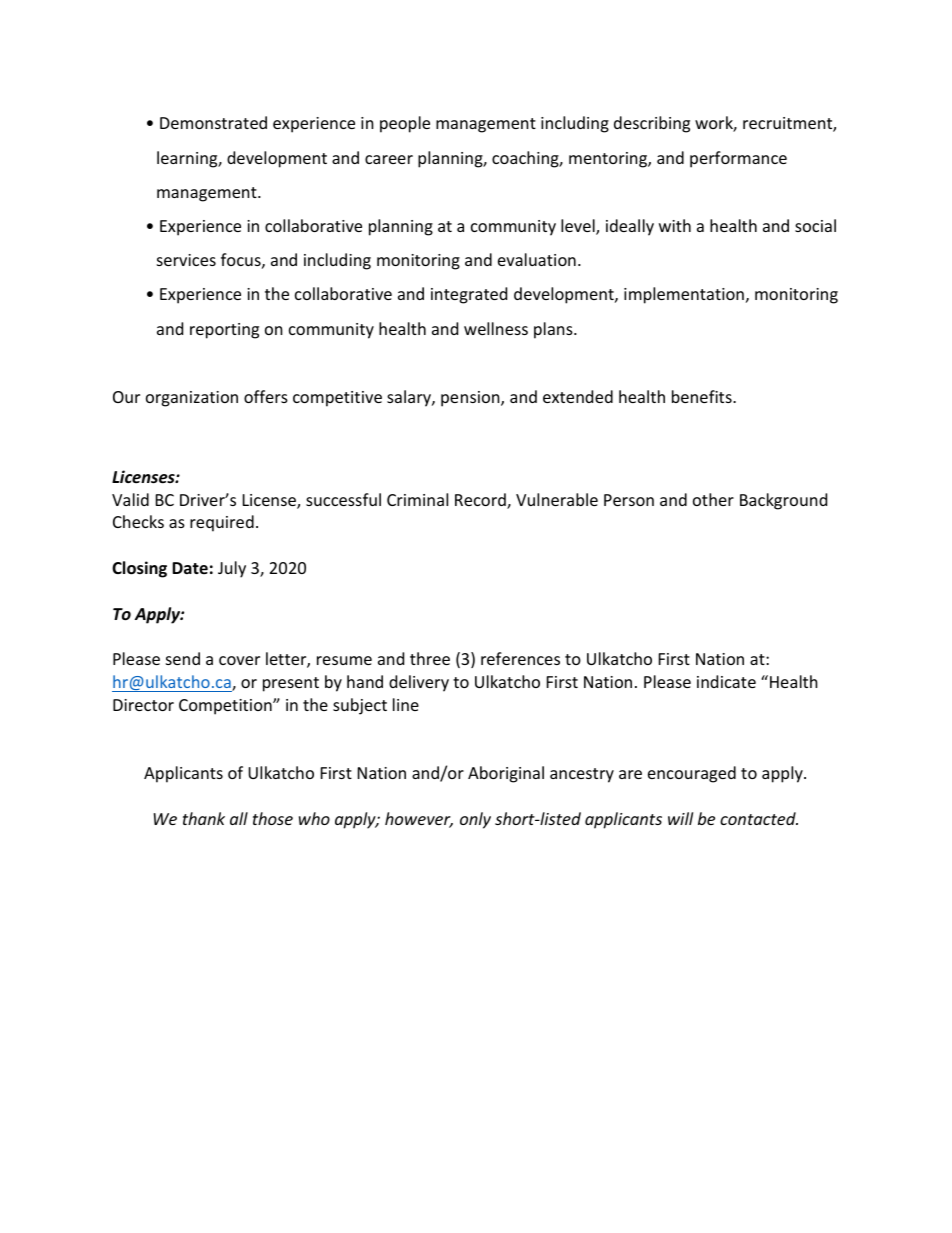 The height and width of the image is (1233, 952). What do you see at coordinates (481, 501) in the image?
I see `Record` at bounding box center [481, 501].
